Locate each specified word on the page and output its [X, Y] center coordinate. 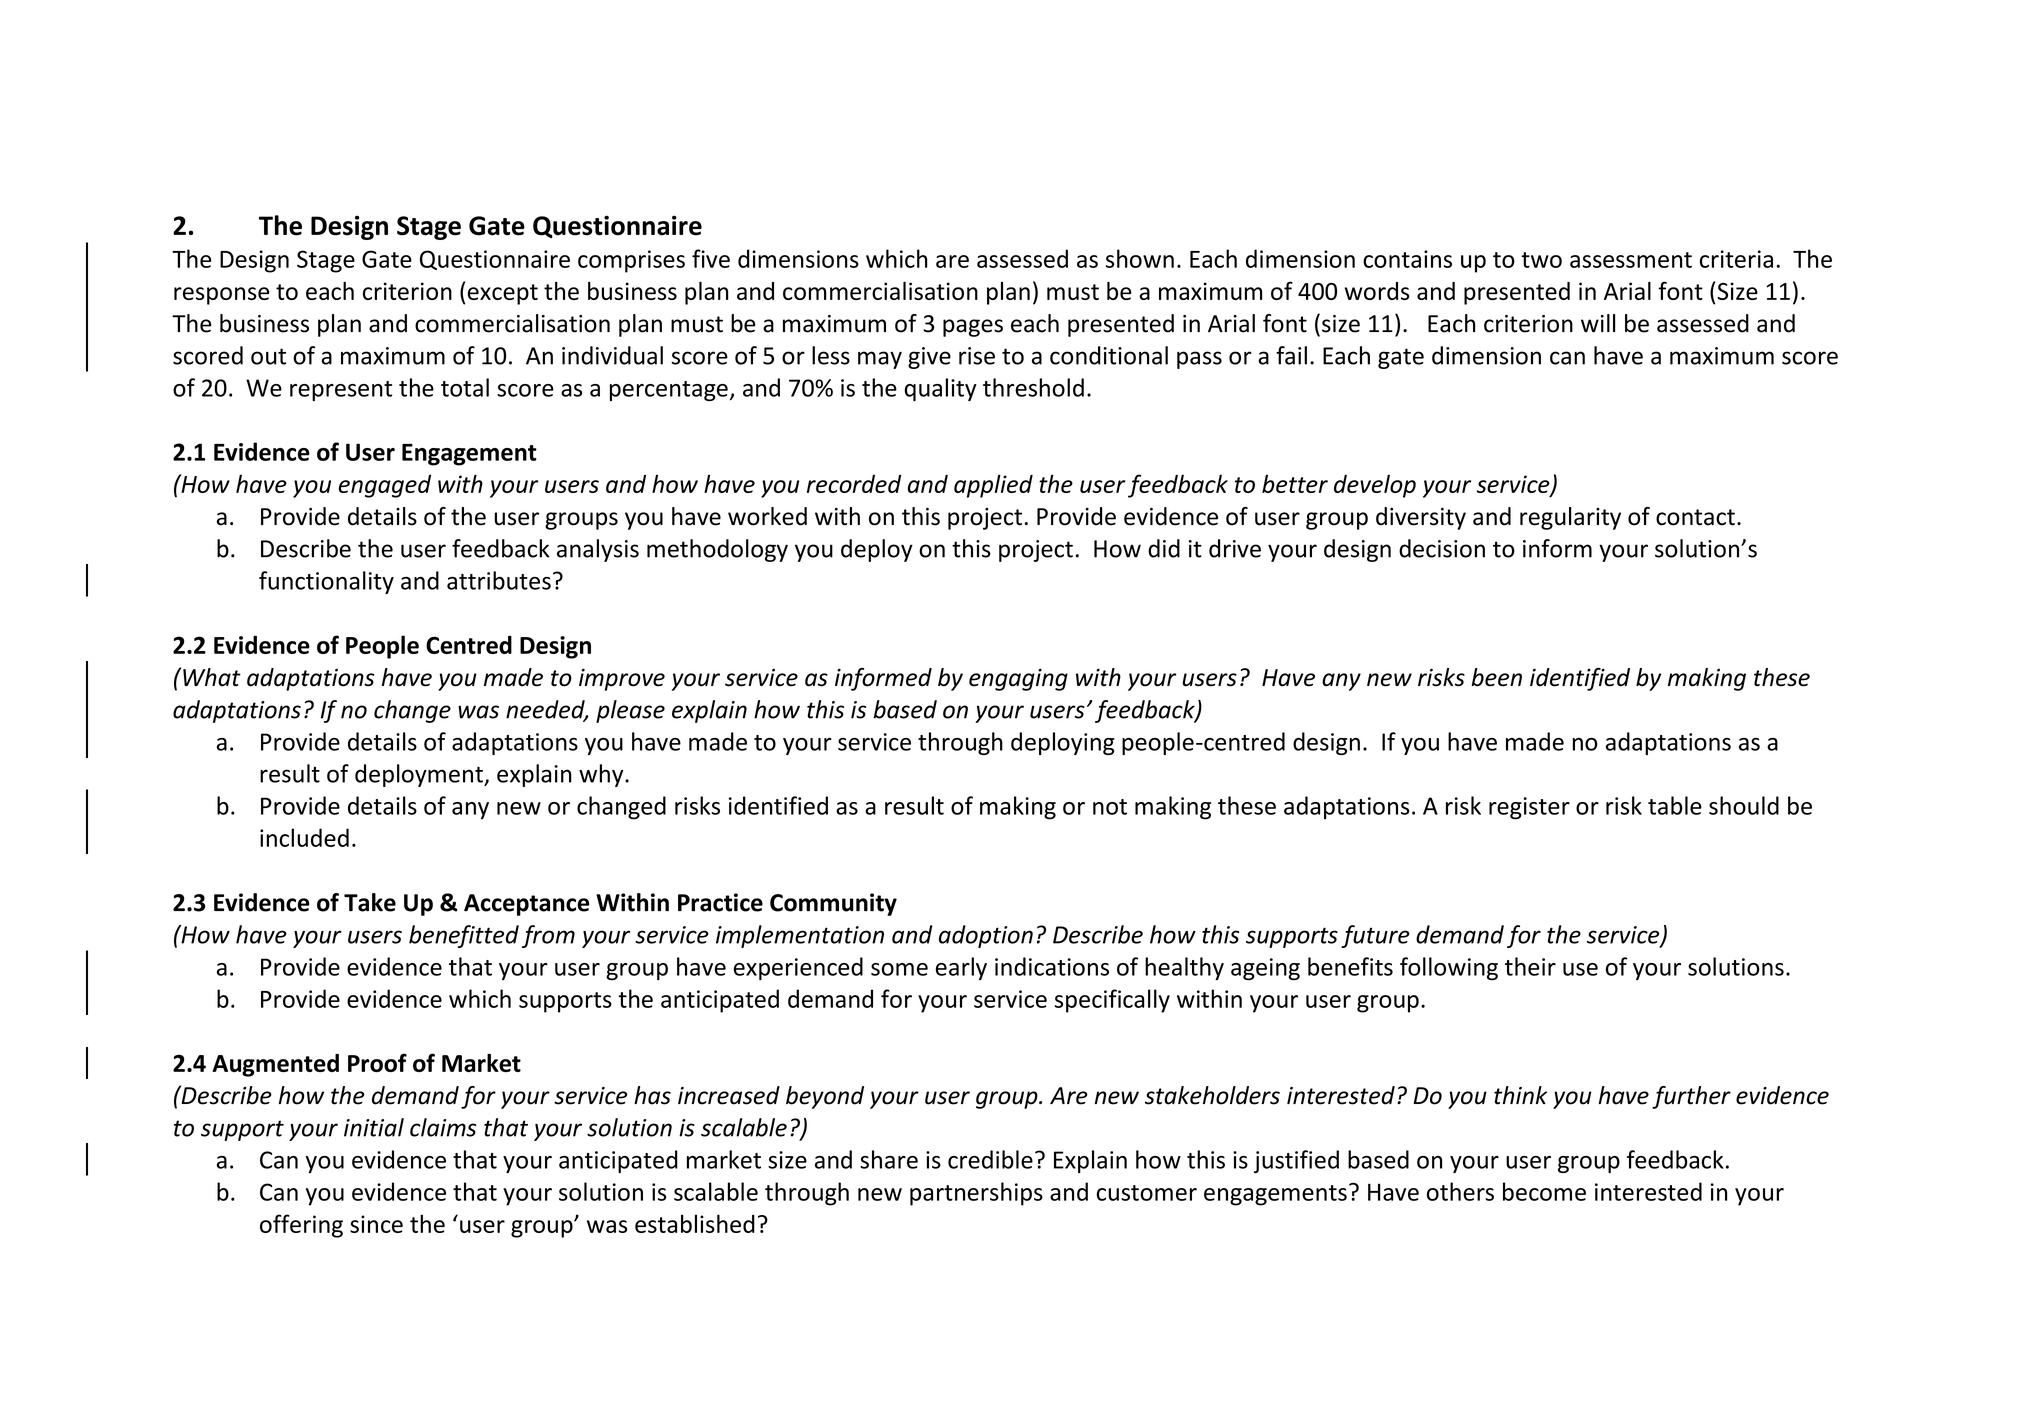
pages [973, 328]
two [1541, 260]
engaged [384, 486]
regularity [1570, 518]
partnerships [976, 1194]
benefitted [464, 936]
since [376, 1224]
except [502, 294]
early [961, 968]
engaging [1018, 679]
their [1530, 966]
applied [993, 486]
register [1529, 808]
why [602, 775]
